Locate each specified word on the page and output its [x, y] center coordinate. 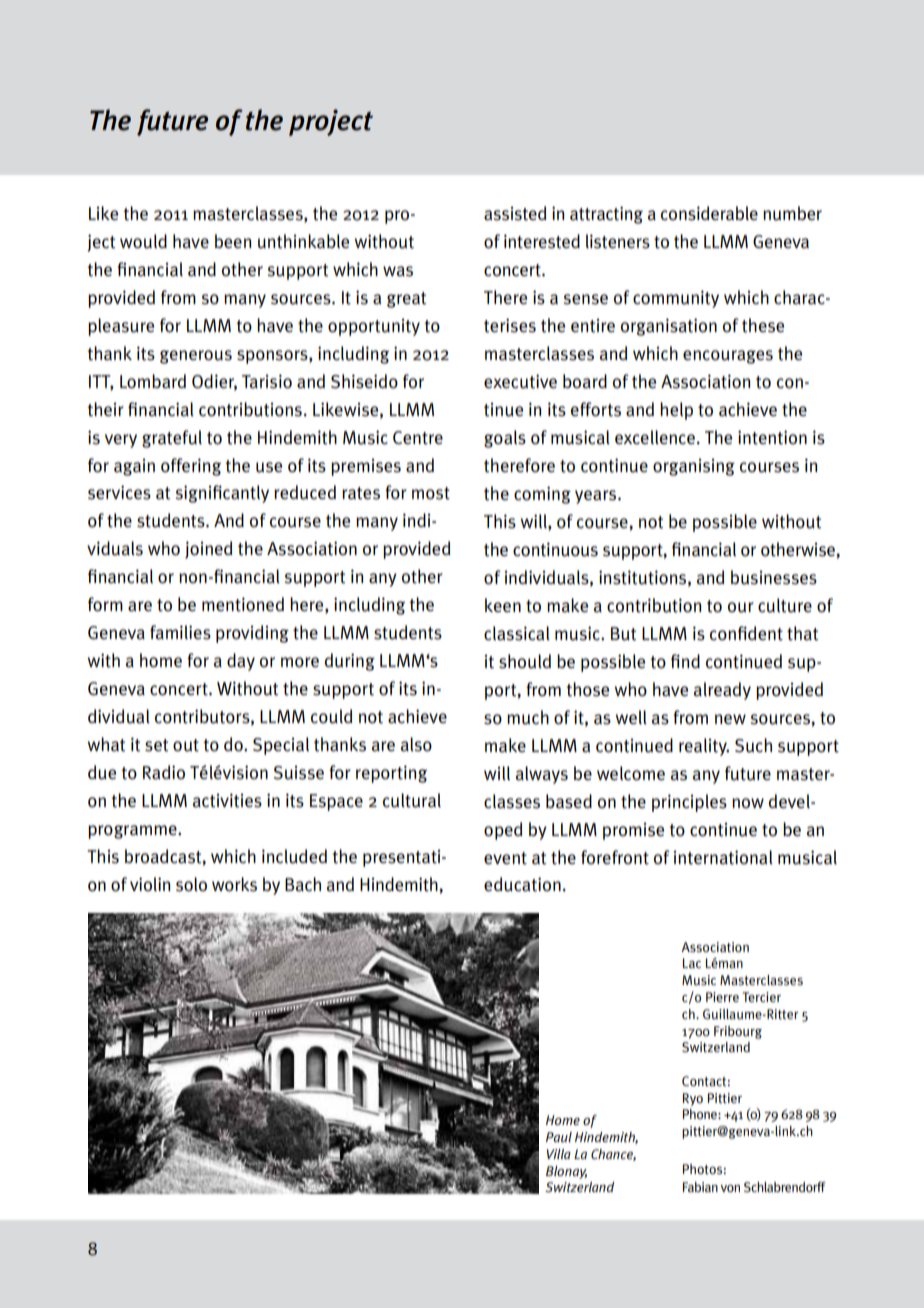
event [505, 858]
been [233, 241]
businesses [774, 577]
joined [208, 550]
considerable [709, 213]
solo [191, 884]
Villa [559, 1154]
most [431, 493]
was [398, 271]
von [730, 1188]
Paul [559, 1137]
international [723, 857]
